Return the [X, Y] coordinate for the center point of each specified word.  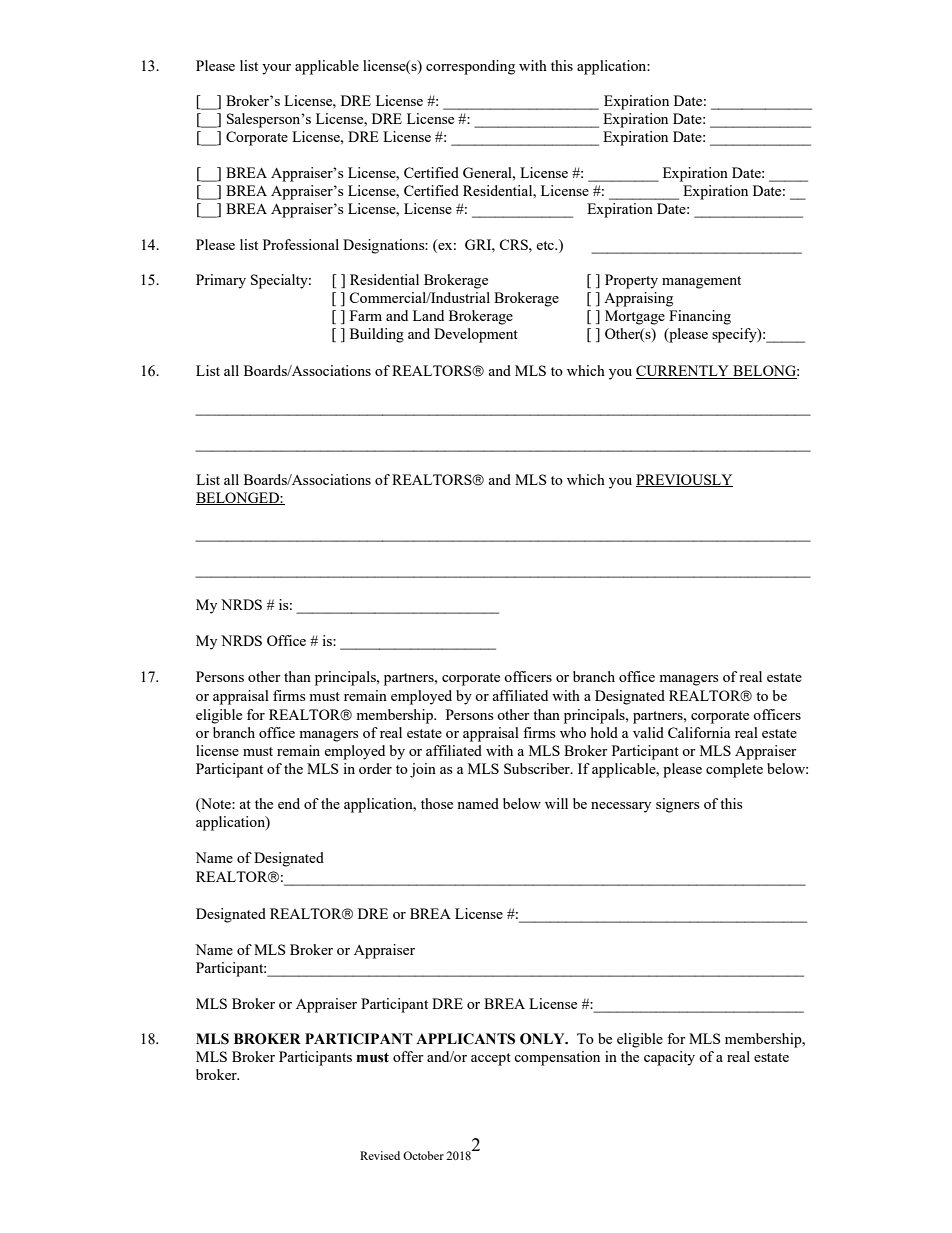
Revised [380, 1155]
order [375, 768]
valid [648, 732]
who [573, 732]
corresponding [470, 67]
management [701, 282]
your [276, 69]
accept [491, 1059]
